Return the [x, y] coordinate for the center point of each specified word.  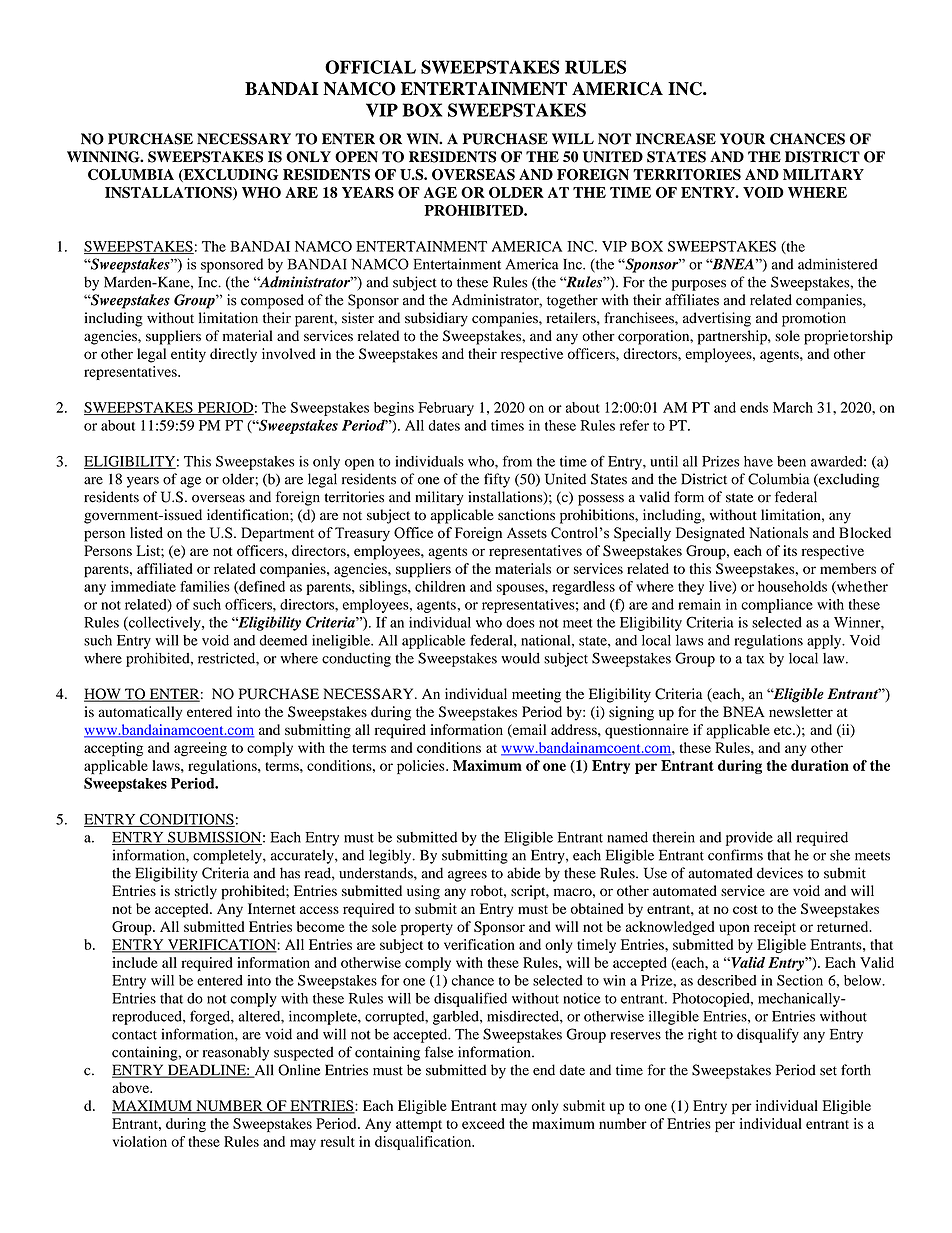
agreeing [200, 749]
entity [188, 355]
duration [820, 765]
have [758, 461]
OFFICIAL [370, 67]
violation [140, 1141]
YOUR [742, 139]
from [517, 461]
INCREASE [676, 139]
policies [422, 767]
